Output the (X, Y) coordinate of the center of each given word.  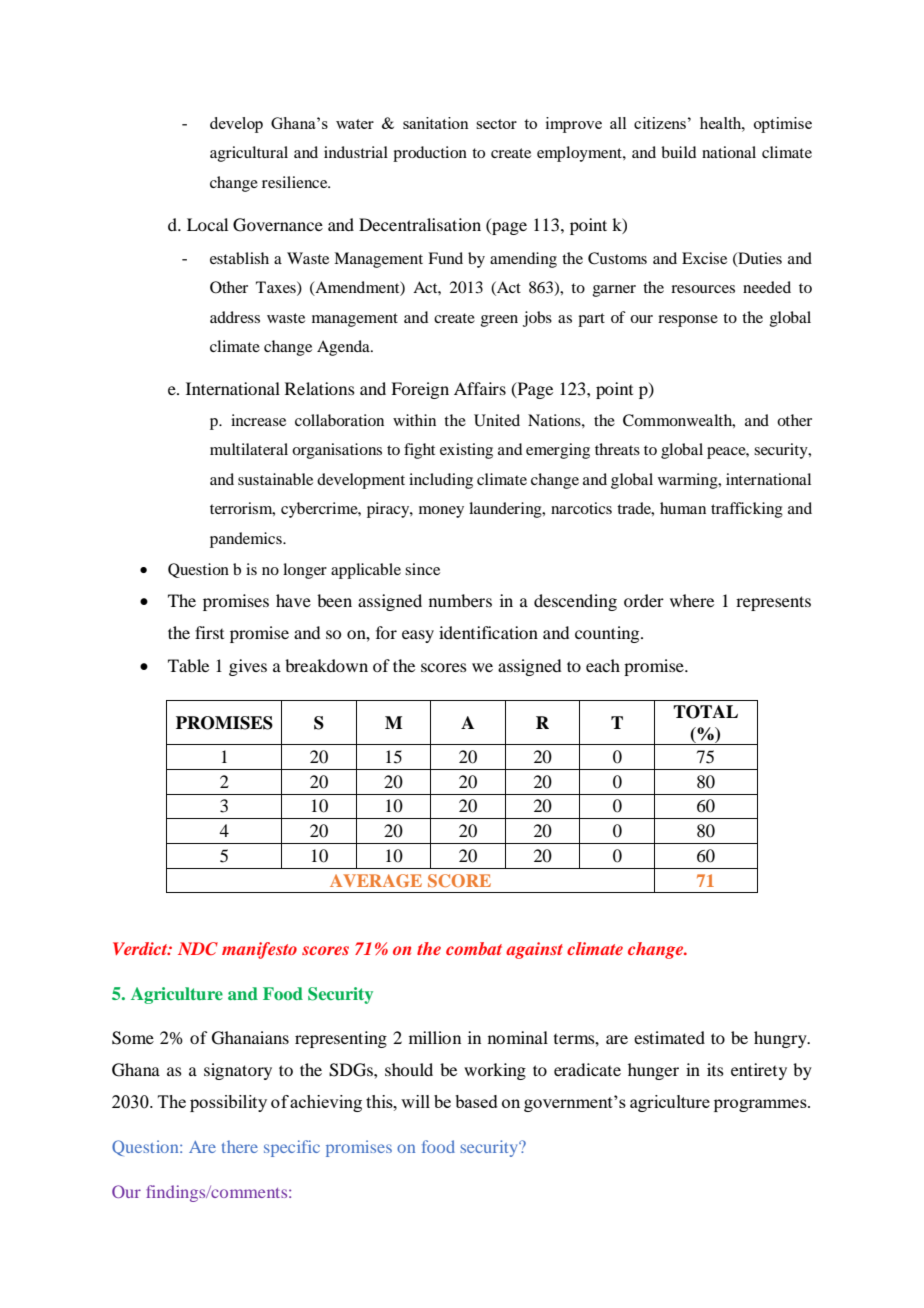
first (209, 632)
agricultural (249, 154)
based (476, 1101)
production (430, 154)
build (678, 152)
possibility (228, 1103)
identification (488, 632)
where (692, 600)
